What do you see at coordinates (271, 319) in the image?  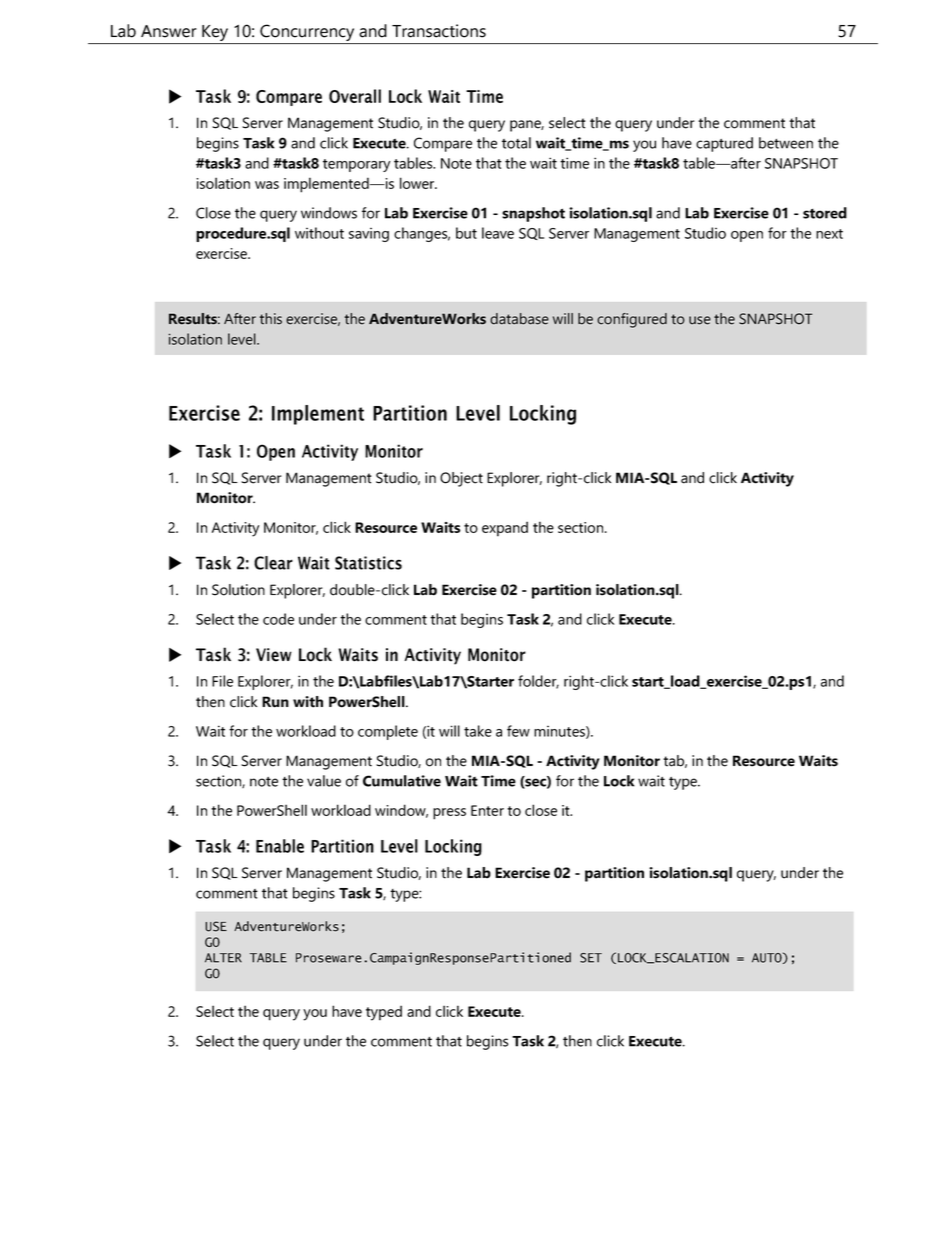 I see `this` at bounding box center [271, 319].
